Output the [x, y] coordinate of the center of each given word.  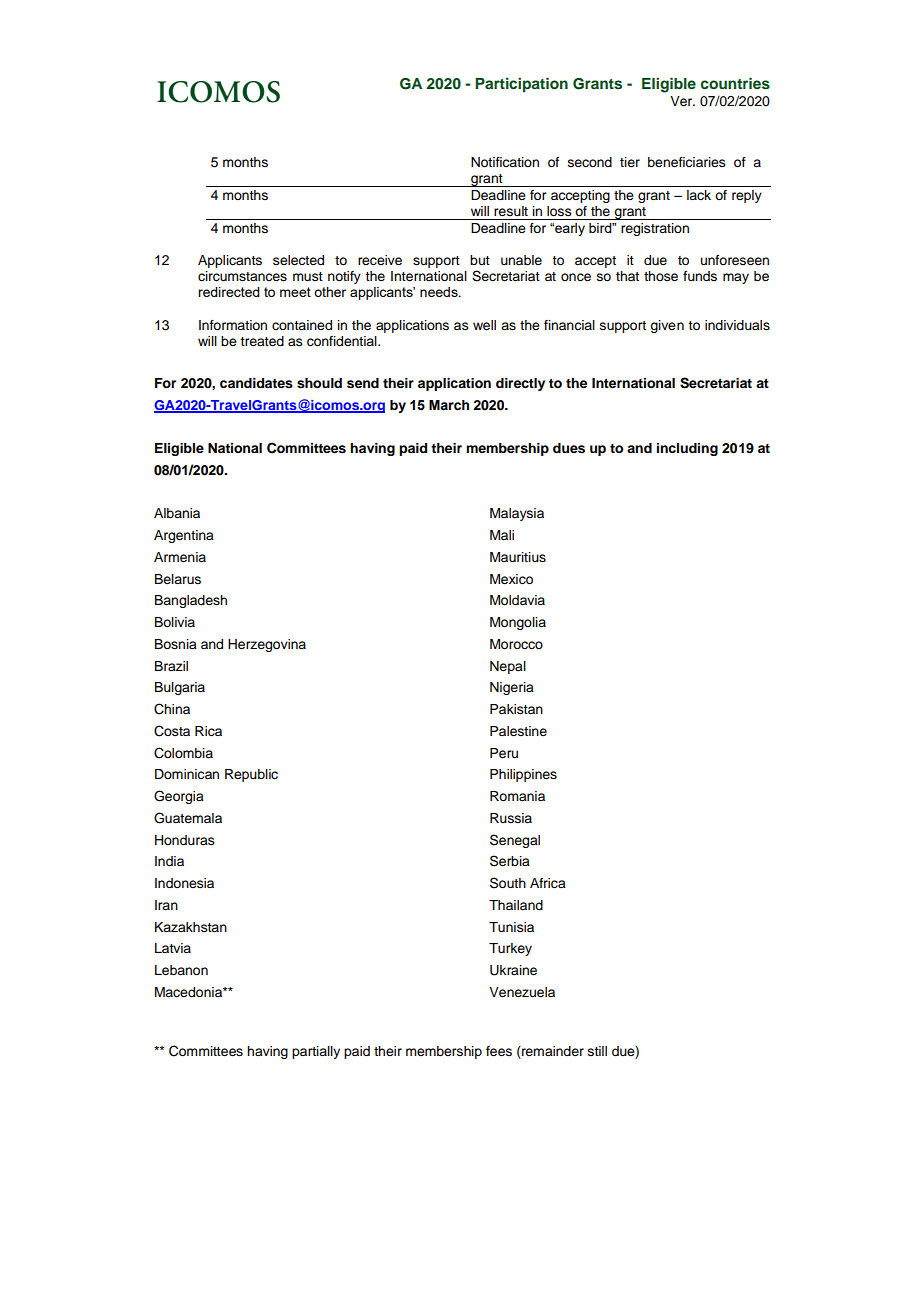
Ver [682, 101]
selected [298, 260]
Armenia [180, 557]
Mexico [511, 579]
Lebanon [181, 970]
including [687, 449]
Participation [521, 84]
